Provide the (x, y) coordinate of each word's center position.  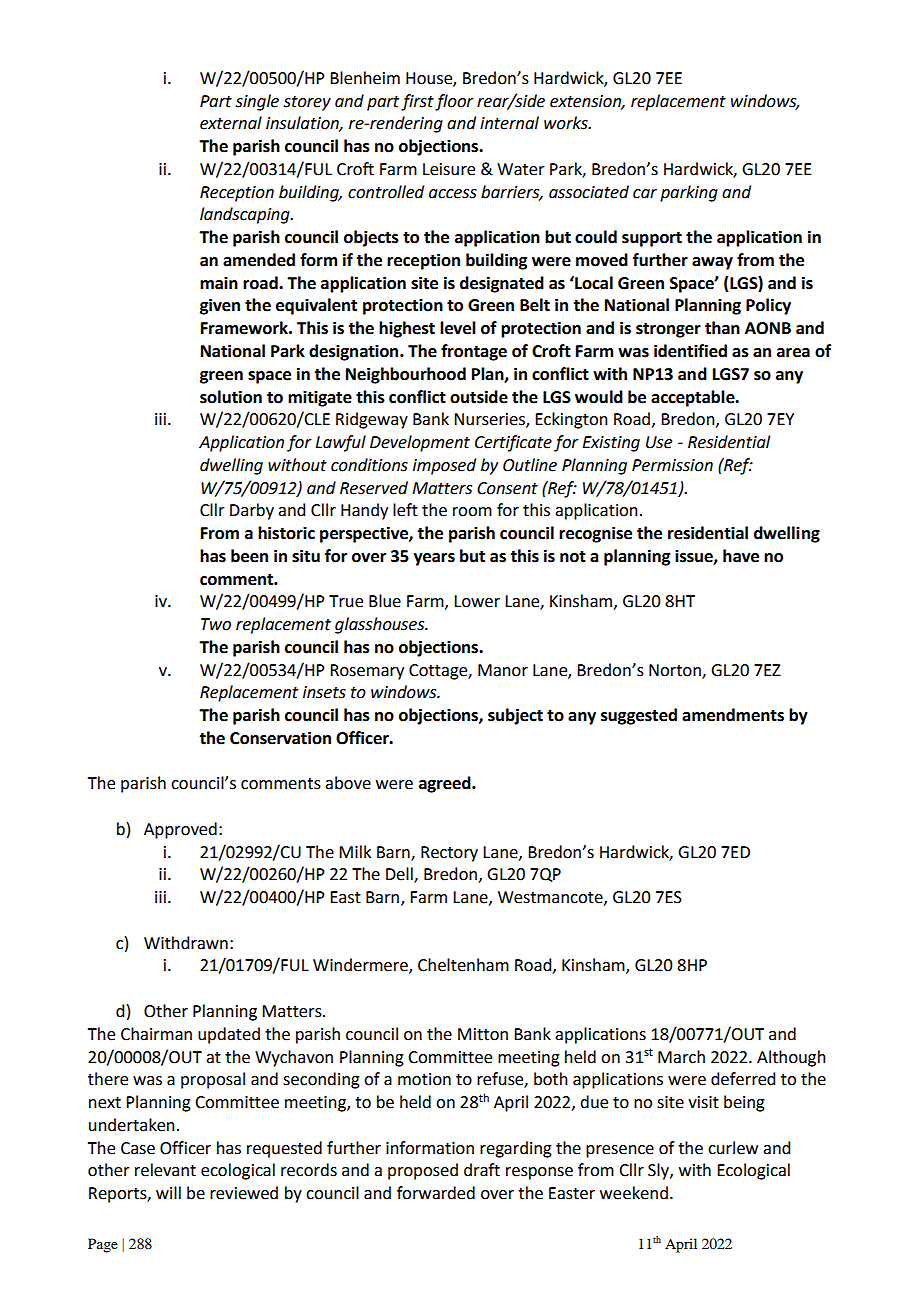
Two (216, 624)
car (645, 194)
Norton (676, 671)
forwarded (436, 1193)
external (231, 123)
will (168, 1192)
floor (454, 102)
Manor (503, 670)
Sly (659, 1171)
